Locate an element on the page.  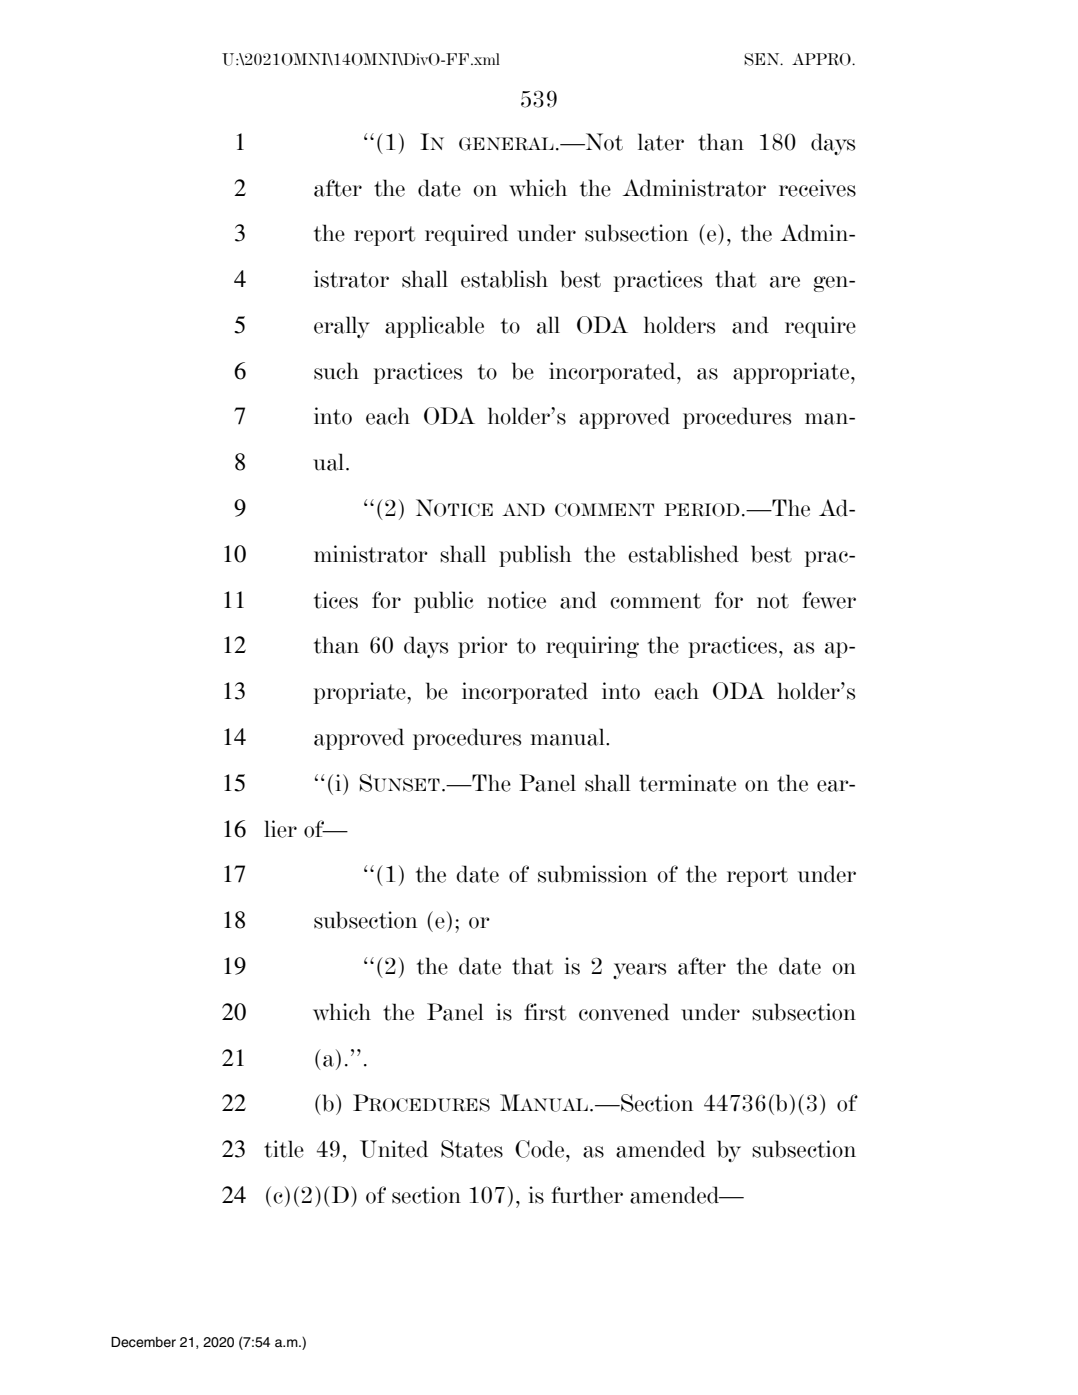
SEN is located at coordinates (763, 59).
